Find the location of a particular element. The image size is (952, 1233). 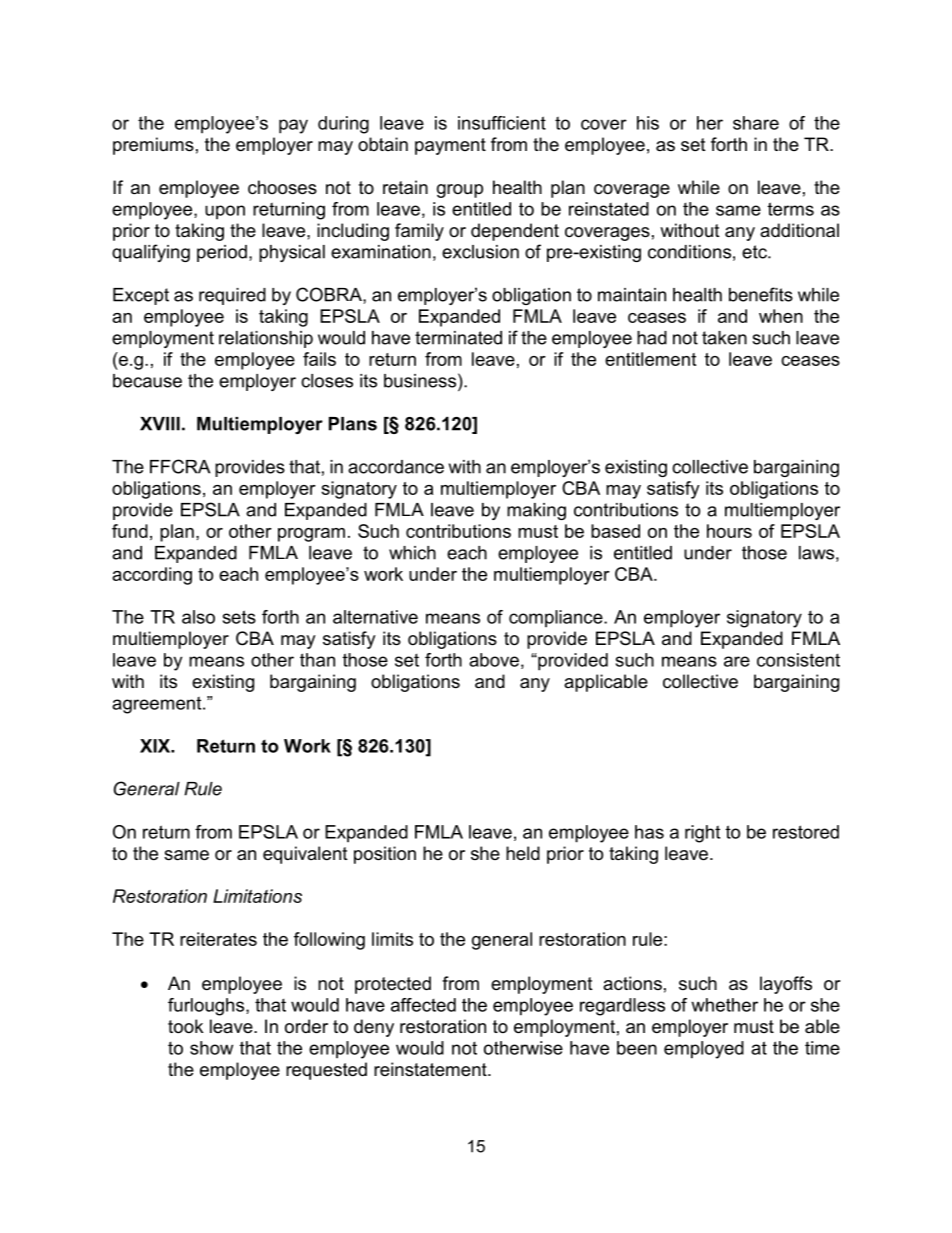

XVIII is located at coordinates (160, 424).
